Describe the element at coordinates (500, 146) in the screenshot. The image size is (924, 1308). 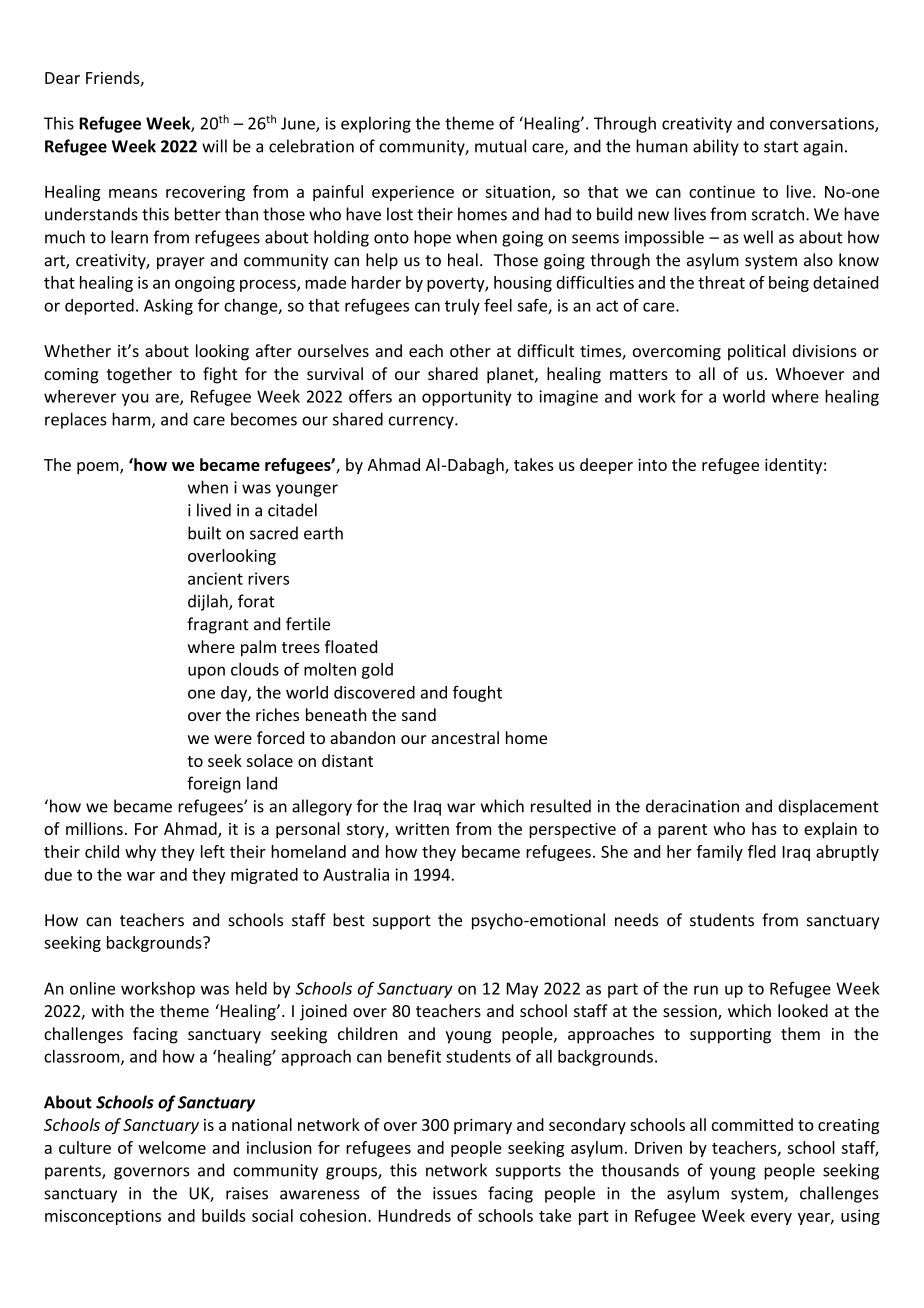
I see `mutual` at that location.
